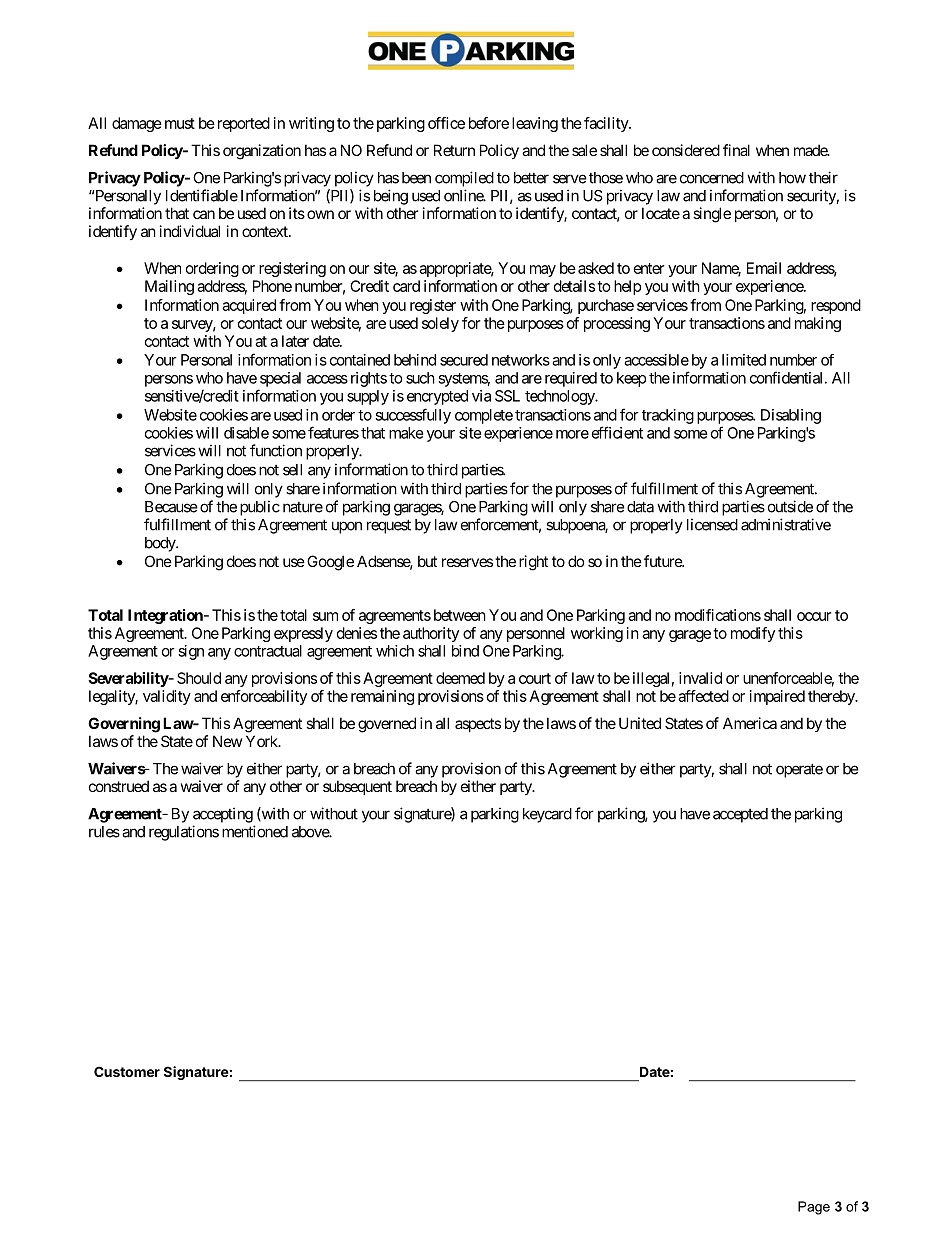  Describe the element at coordinates (753, 634) in the image. I see `modify` at that location.
